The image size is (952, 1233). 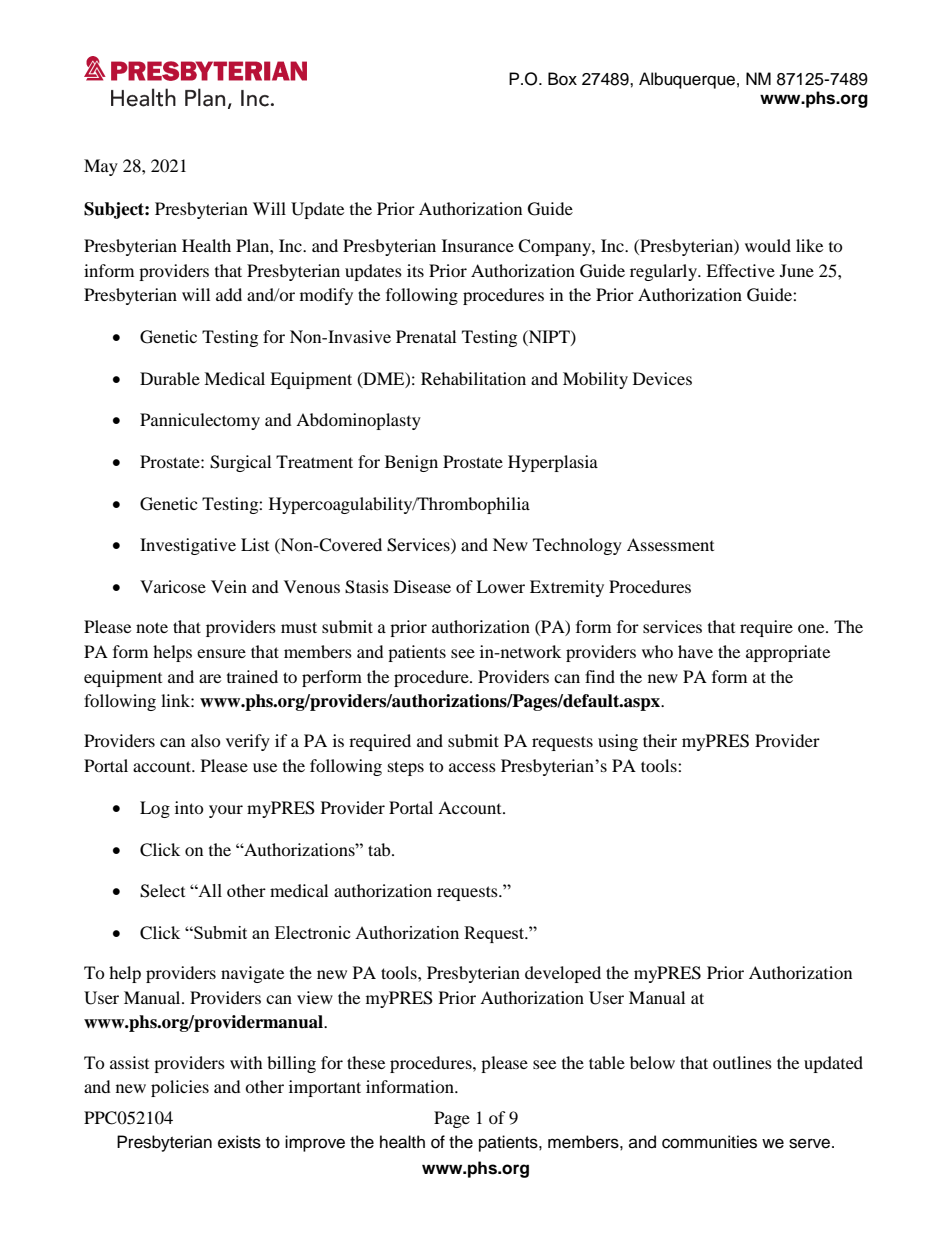 I want to click on policies, so click(x=180, y=1088).
